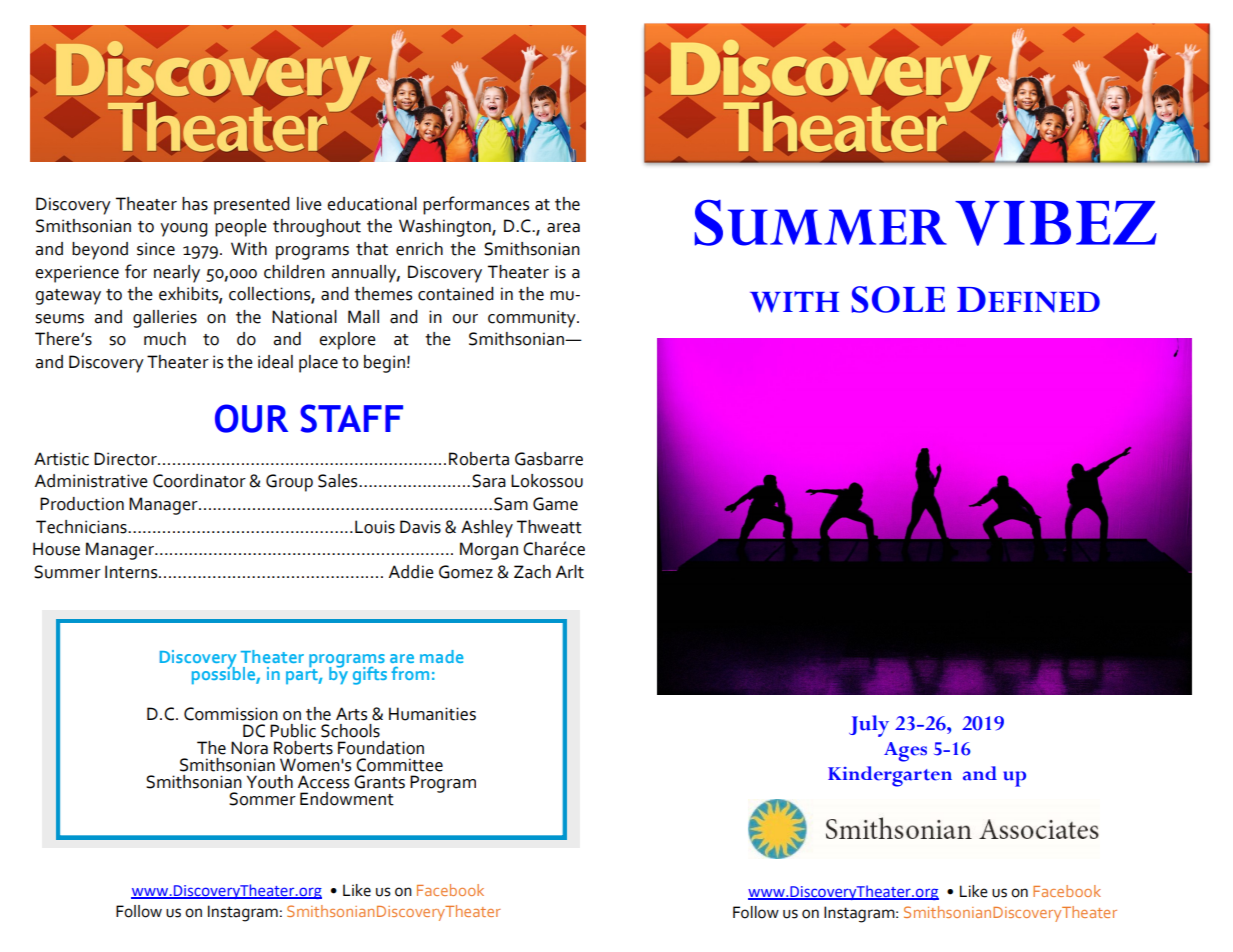 This page has height=952, width=1233. I want to click on Ashley, so click(487, 529).
